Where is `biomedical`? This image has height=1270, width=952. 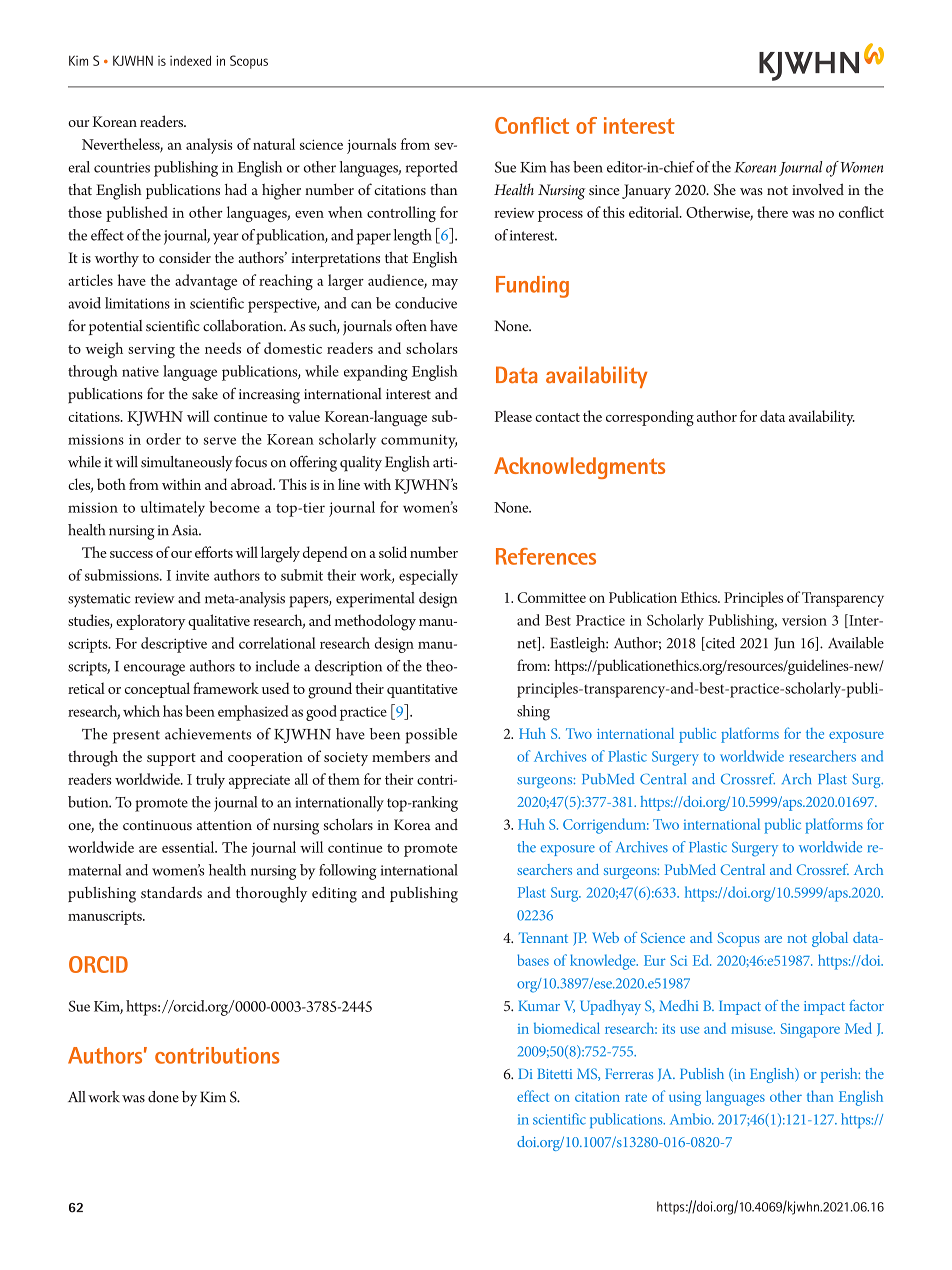 biomedical is located at coordinates (567, 1028).
